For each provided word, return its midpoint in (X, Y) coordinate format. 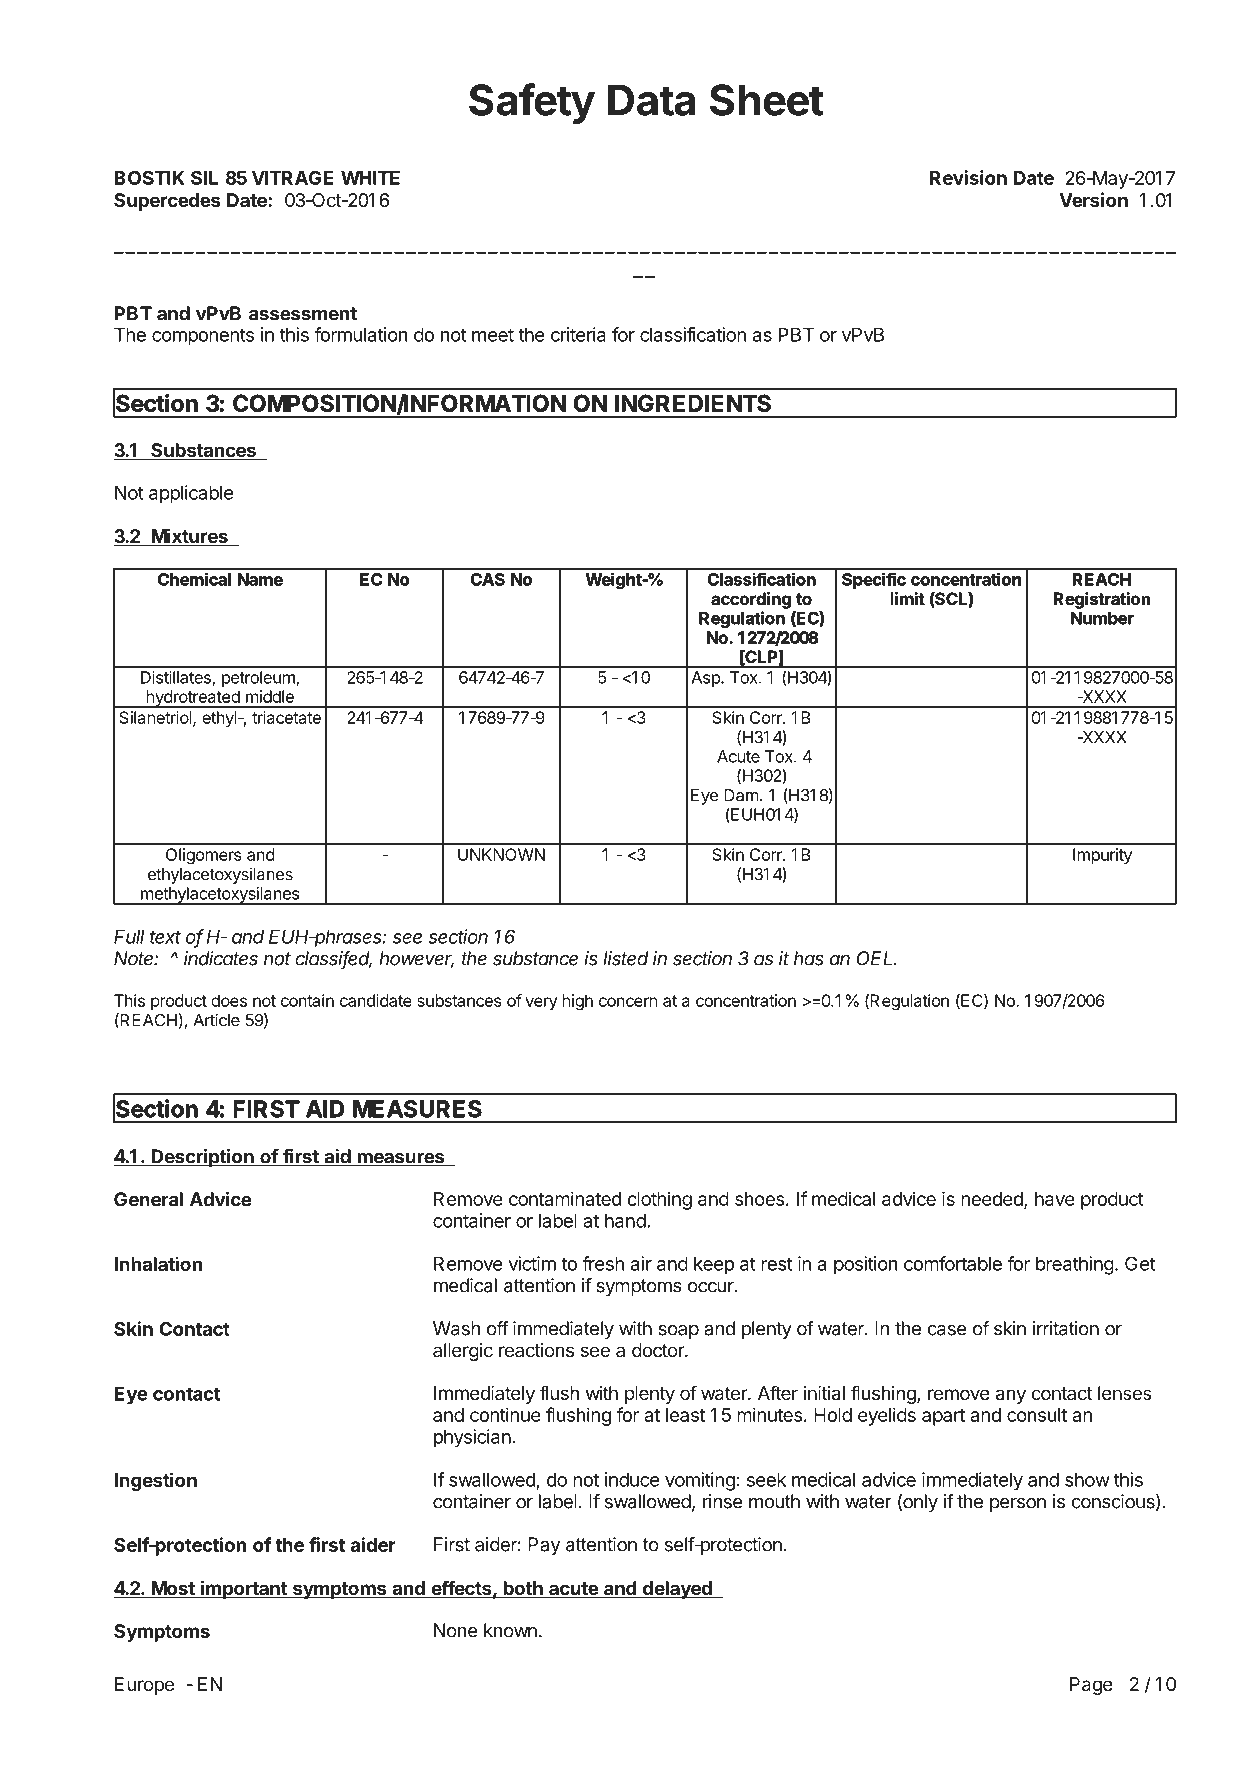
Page (1091, 1686)
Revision (968, 177)
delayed (677, 1590)
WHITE (370, 178)
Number (1102, 618)
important (244, 1589)
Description (202, 1158)
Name (260, 579)
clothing (659, 1200)
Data (651, 100)
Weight (614, 581)
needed (993, 1200)
